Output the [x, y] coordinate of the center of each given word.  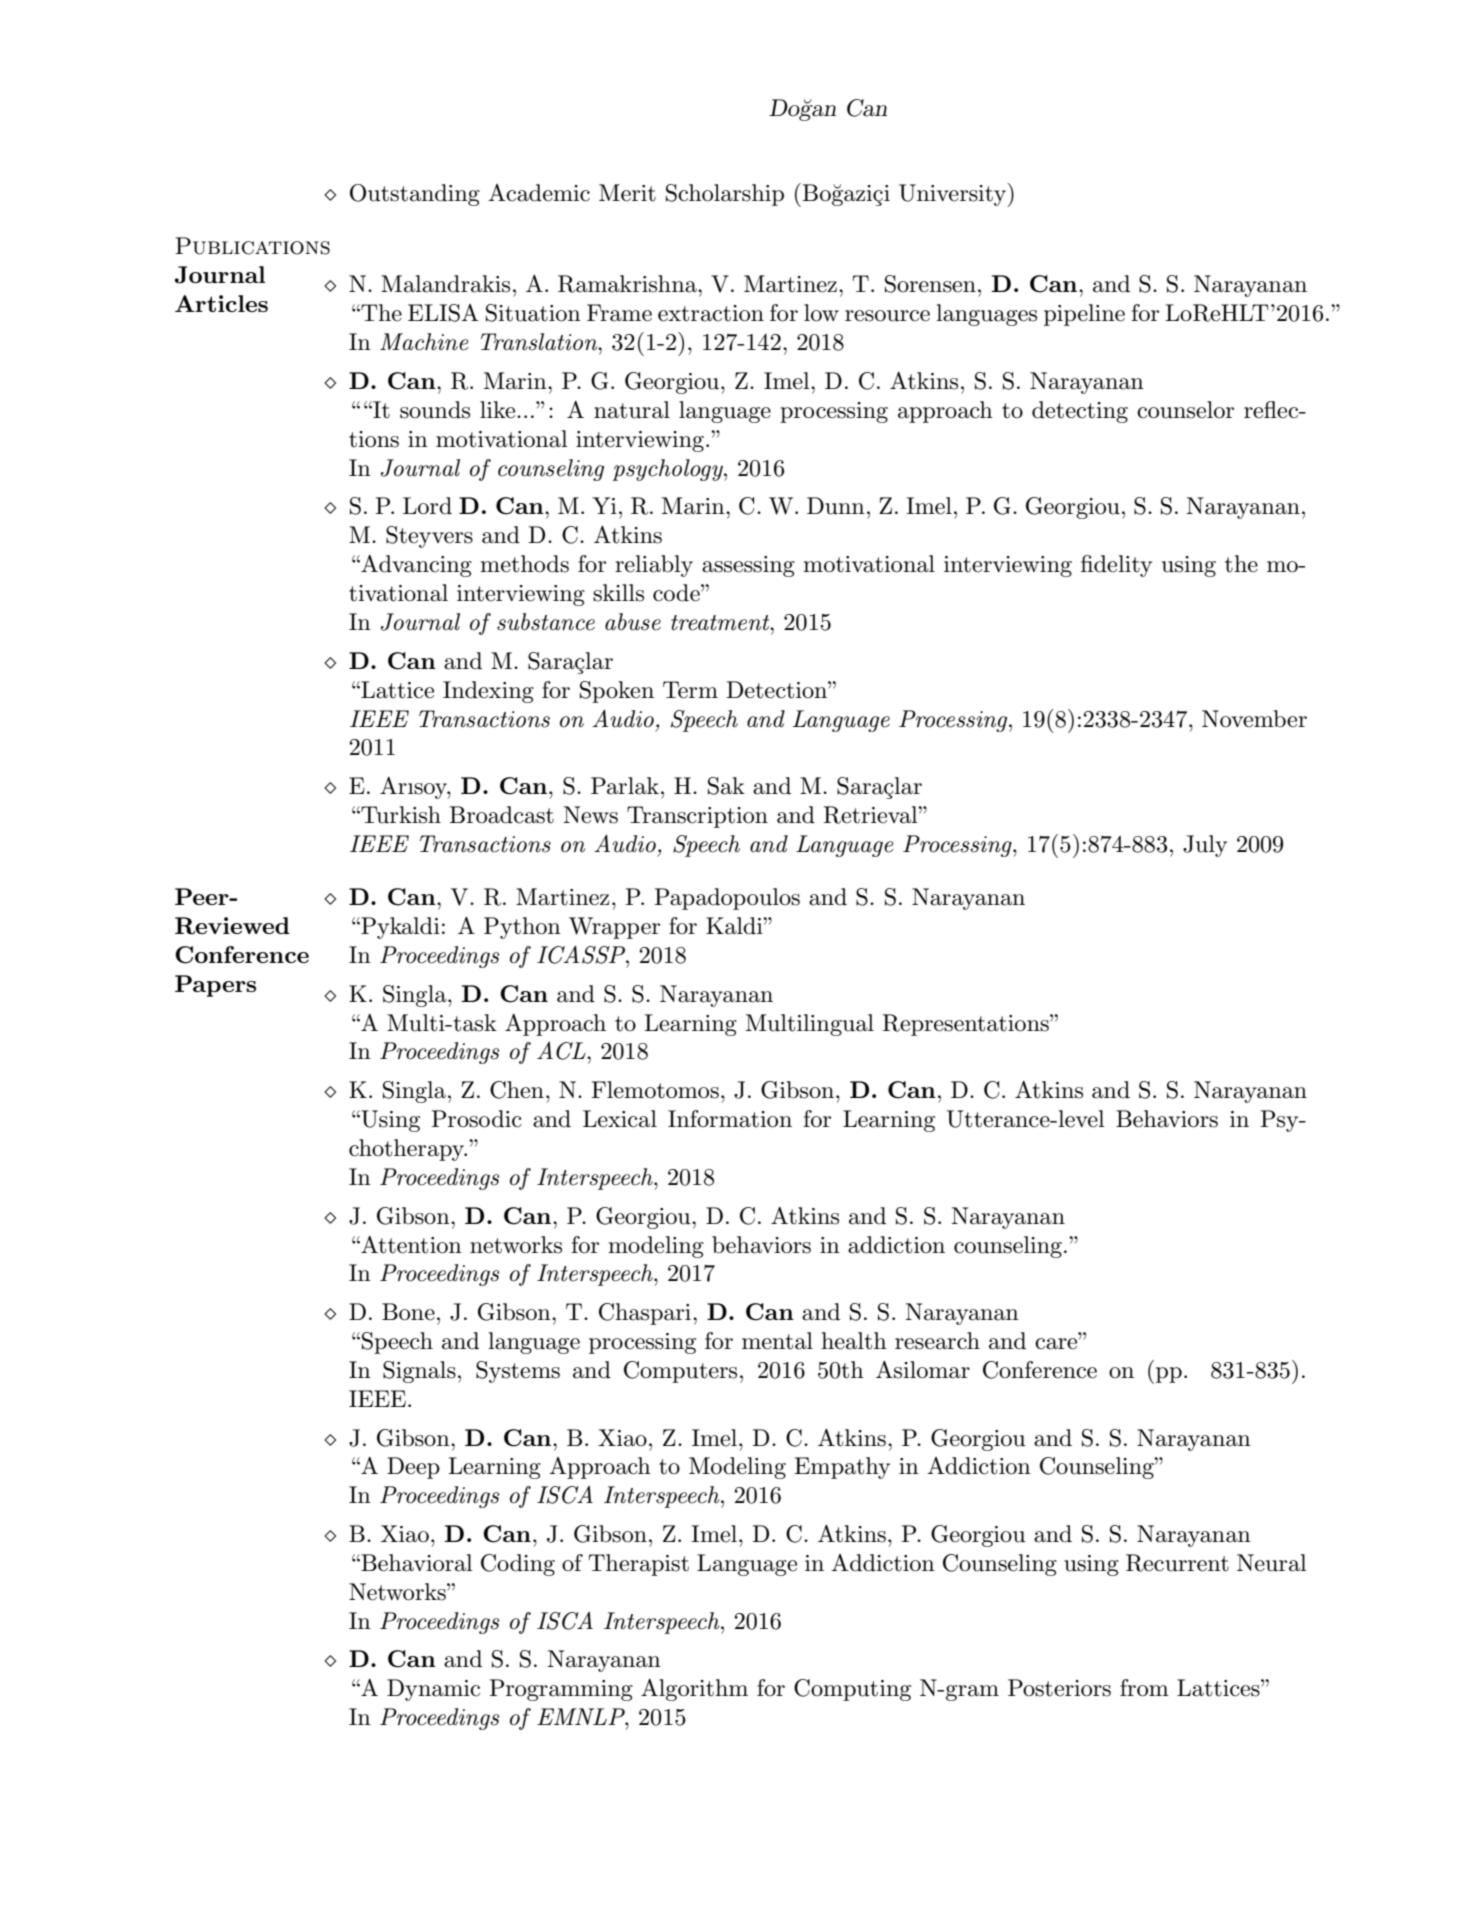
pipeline [1084, 315]
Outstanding [415, 195]
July [1205, 846]
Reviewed [232, 926]
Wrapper [614, 928]
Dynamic [433, 1690]
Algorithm [694, 1690]
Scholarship [725, 195]
